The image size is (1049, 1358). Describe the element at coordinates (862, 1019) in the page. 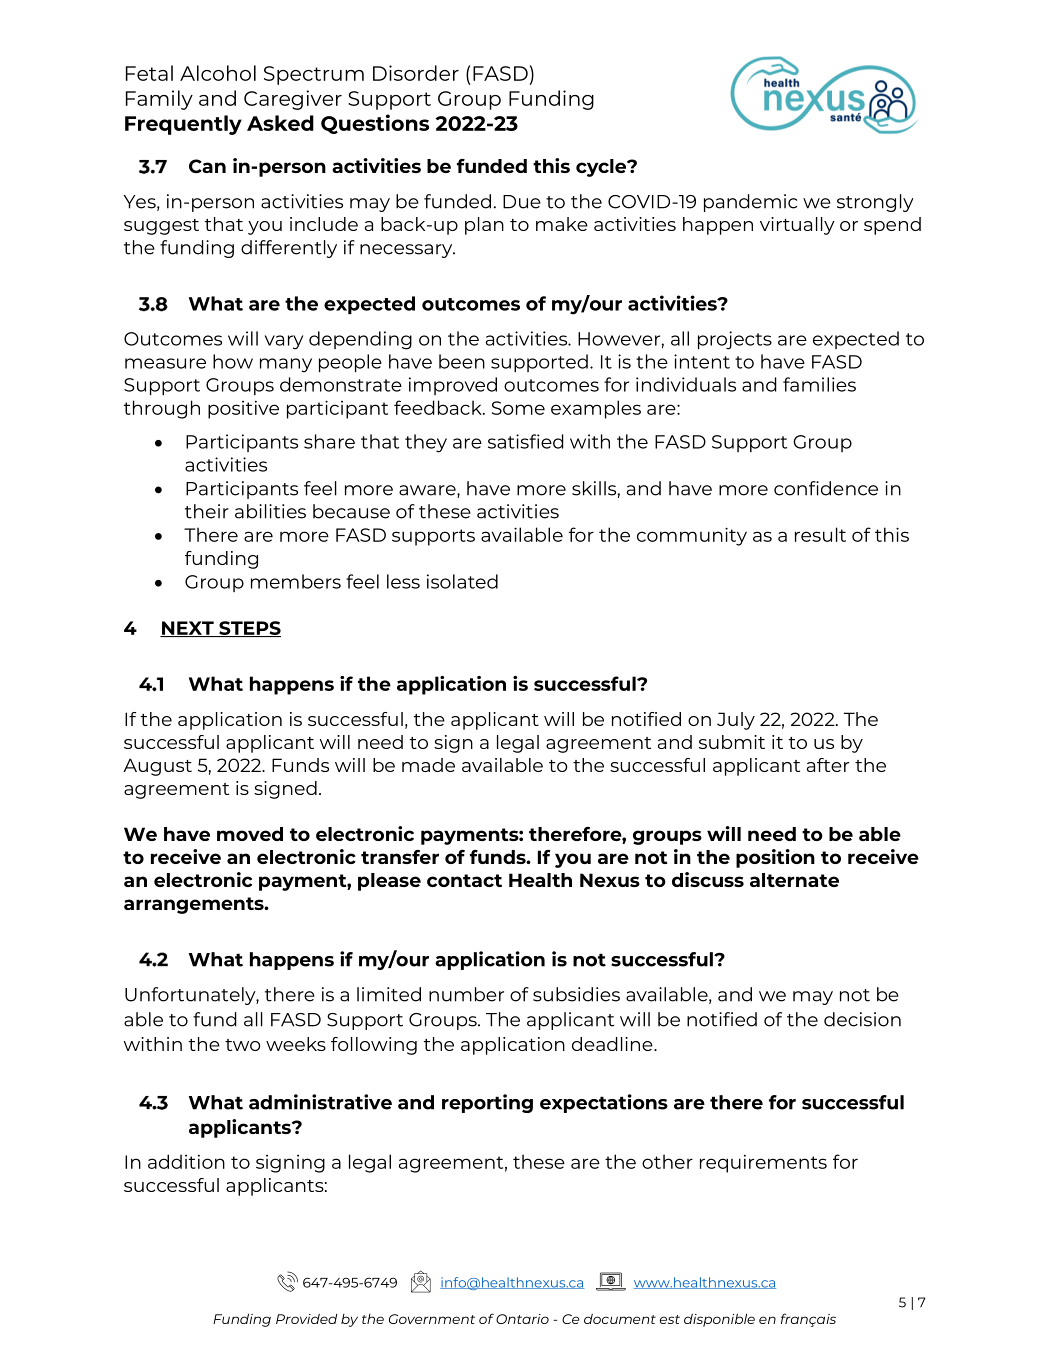

I see `decision` at that location.
